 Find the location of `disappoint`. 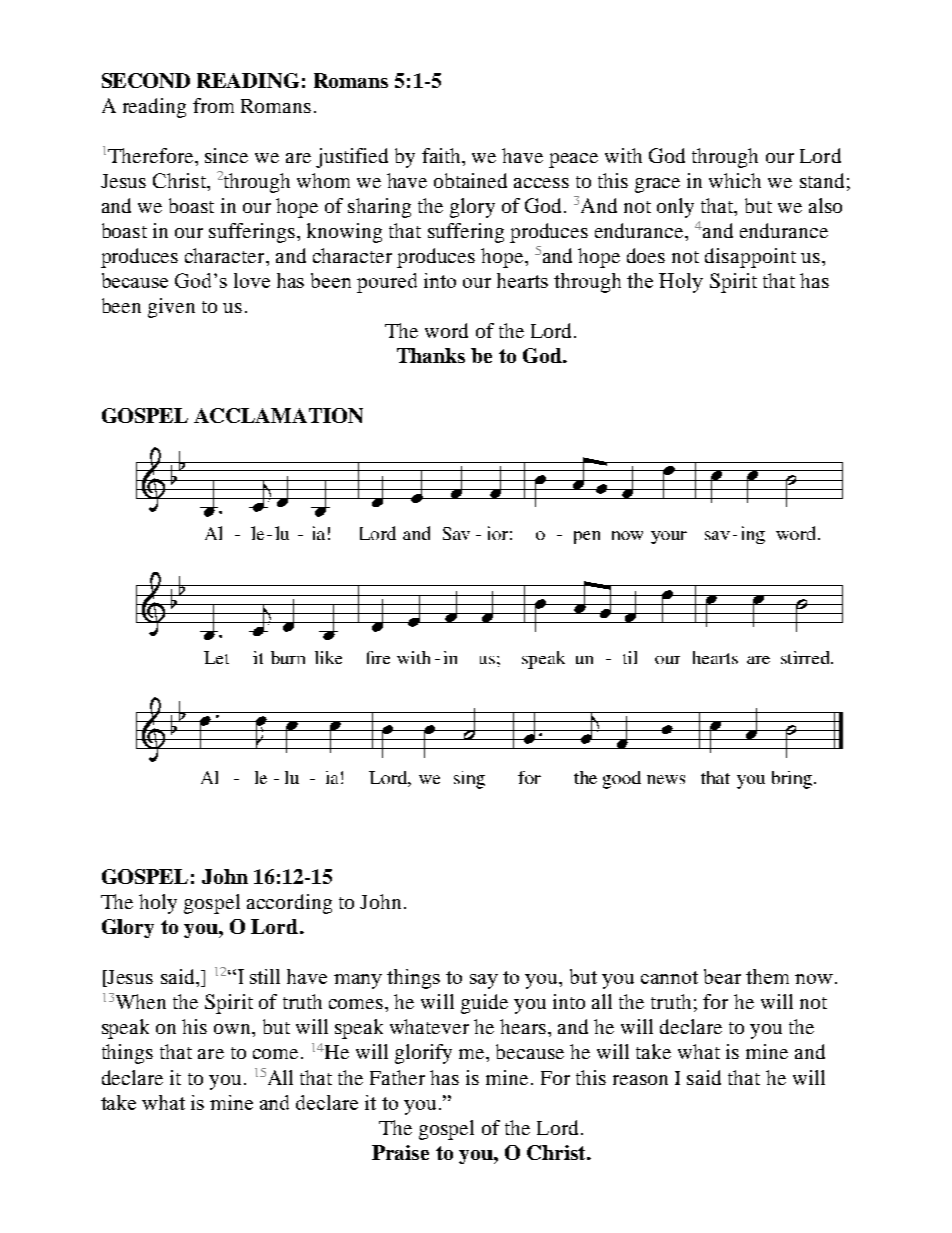

disappoint is located at coordinates (750, 258).
